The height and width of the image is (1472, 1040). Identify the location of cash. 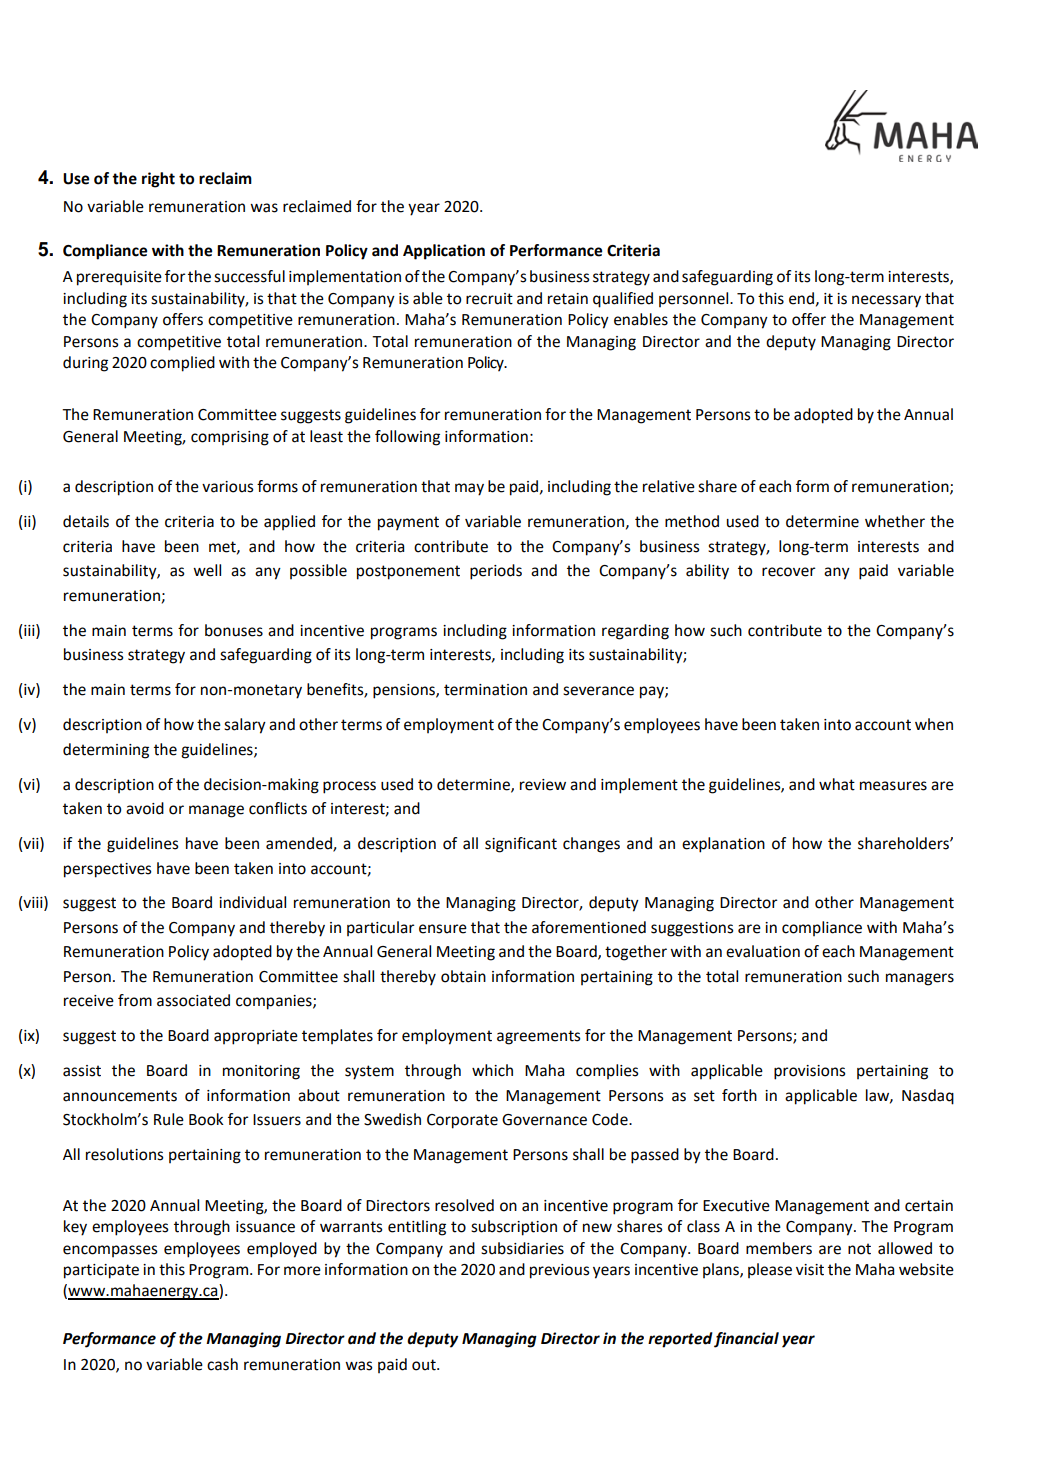
(222, 1364).
